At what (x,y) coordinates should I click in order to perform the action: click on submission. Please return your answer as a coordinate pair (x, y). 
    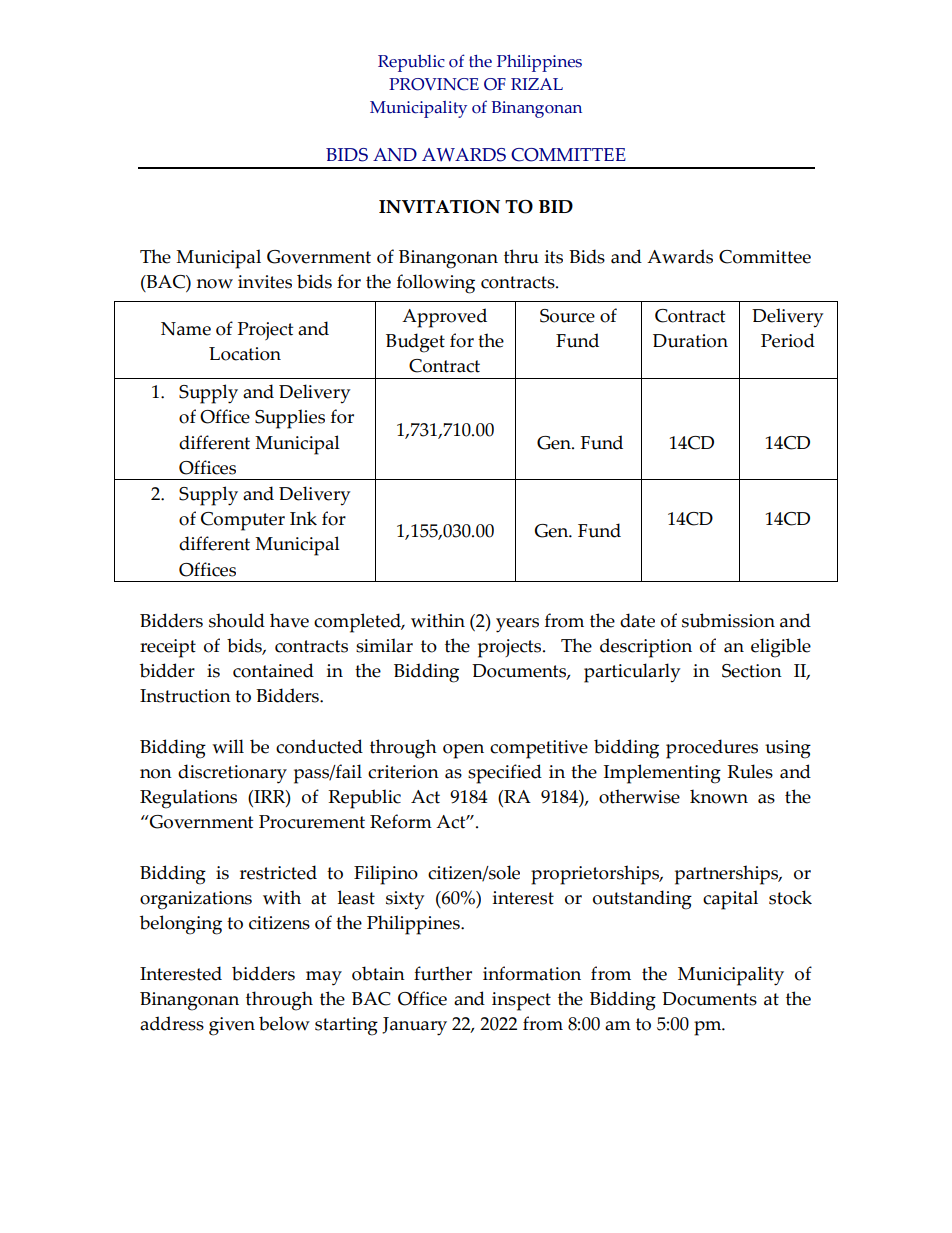
    Looking at the image, I should click on (728, 620).
